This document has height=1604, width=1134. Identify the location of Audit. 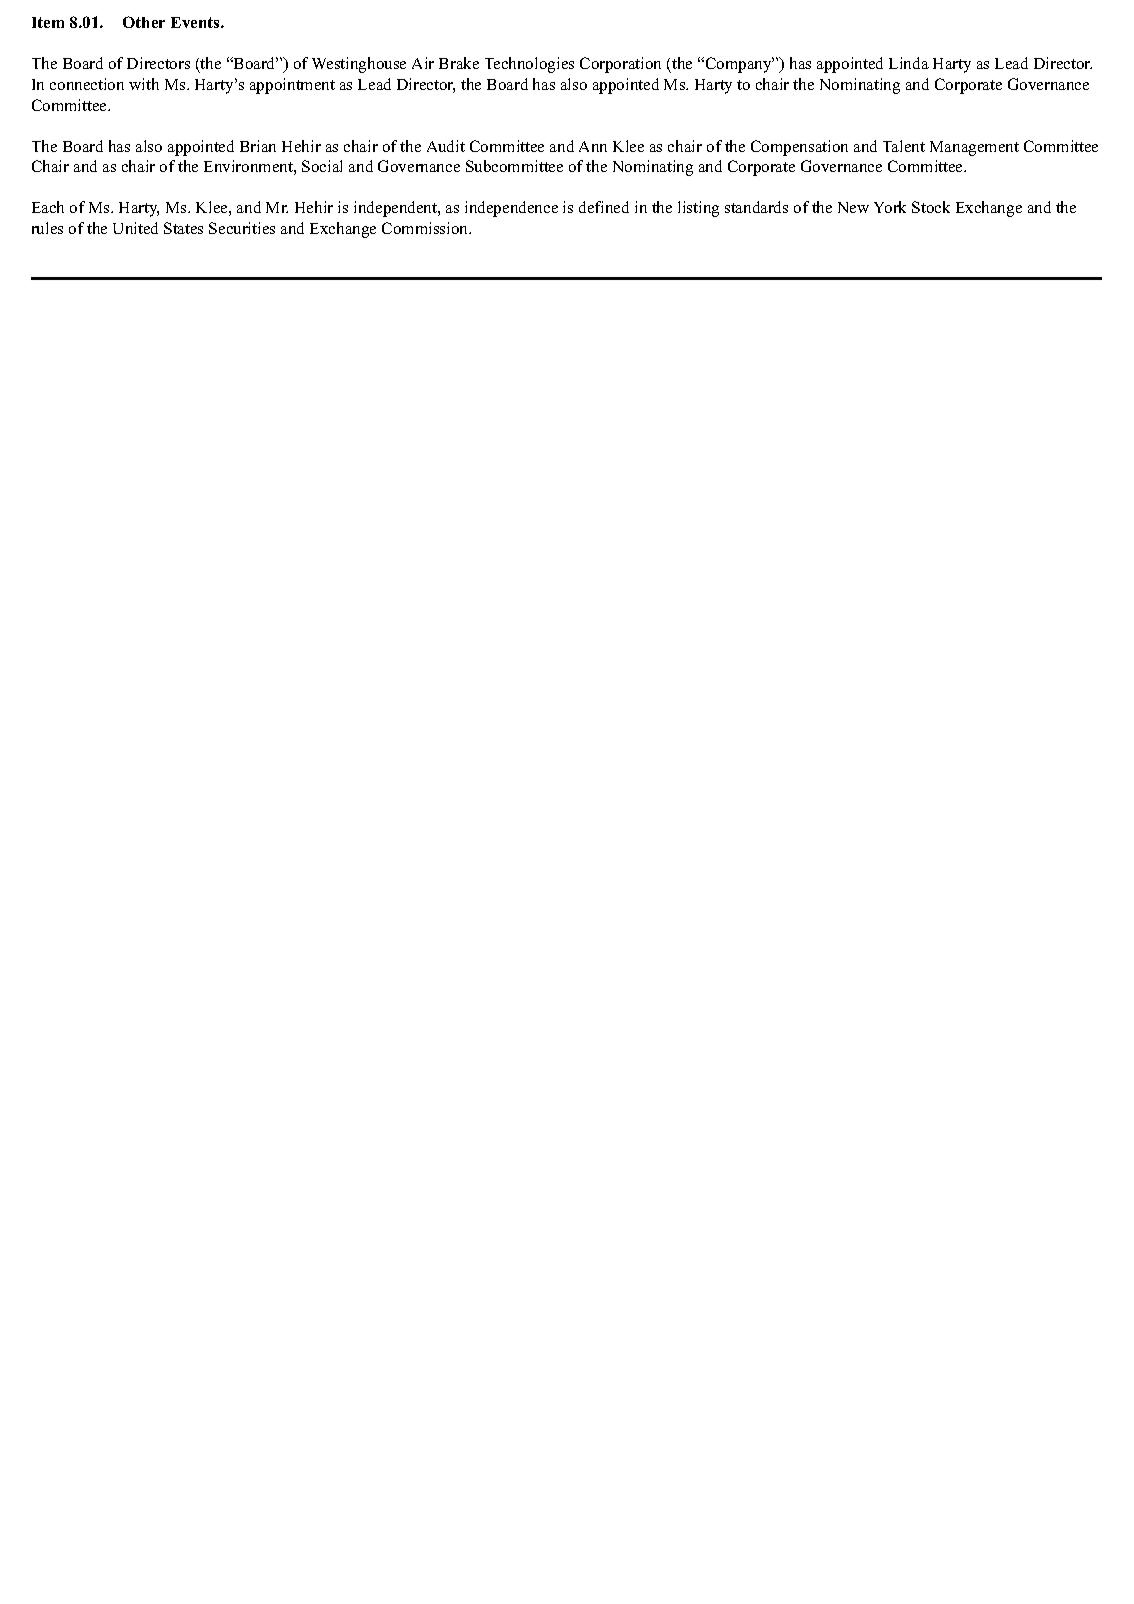
(446, 146).
